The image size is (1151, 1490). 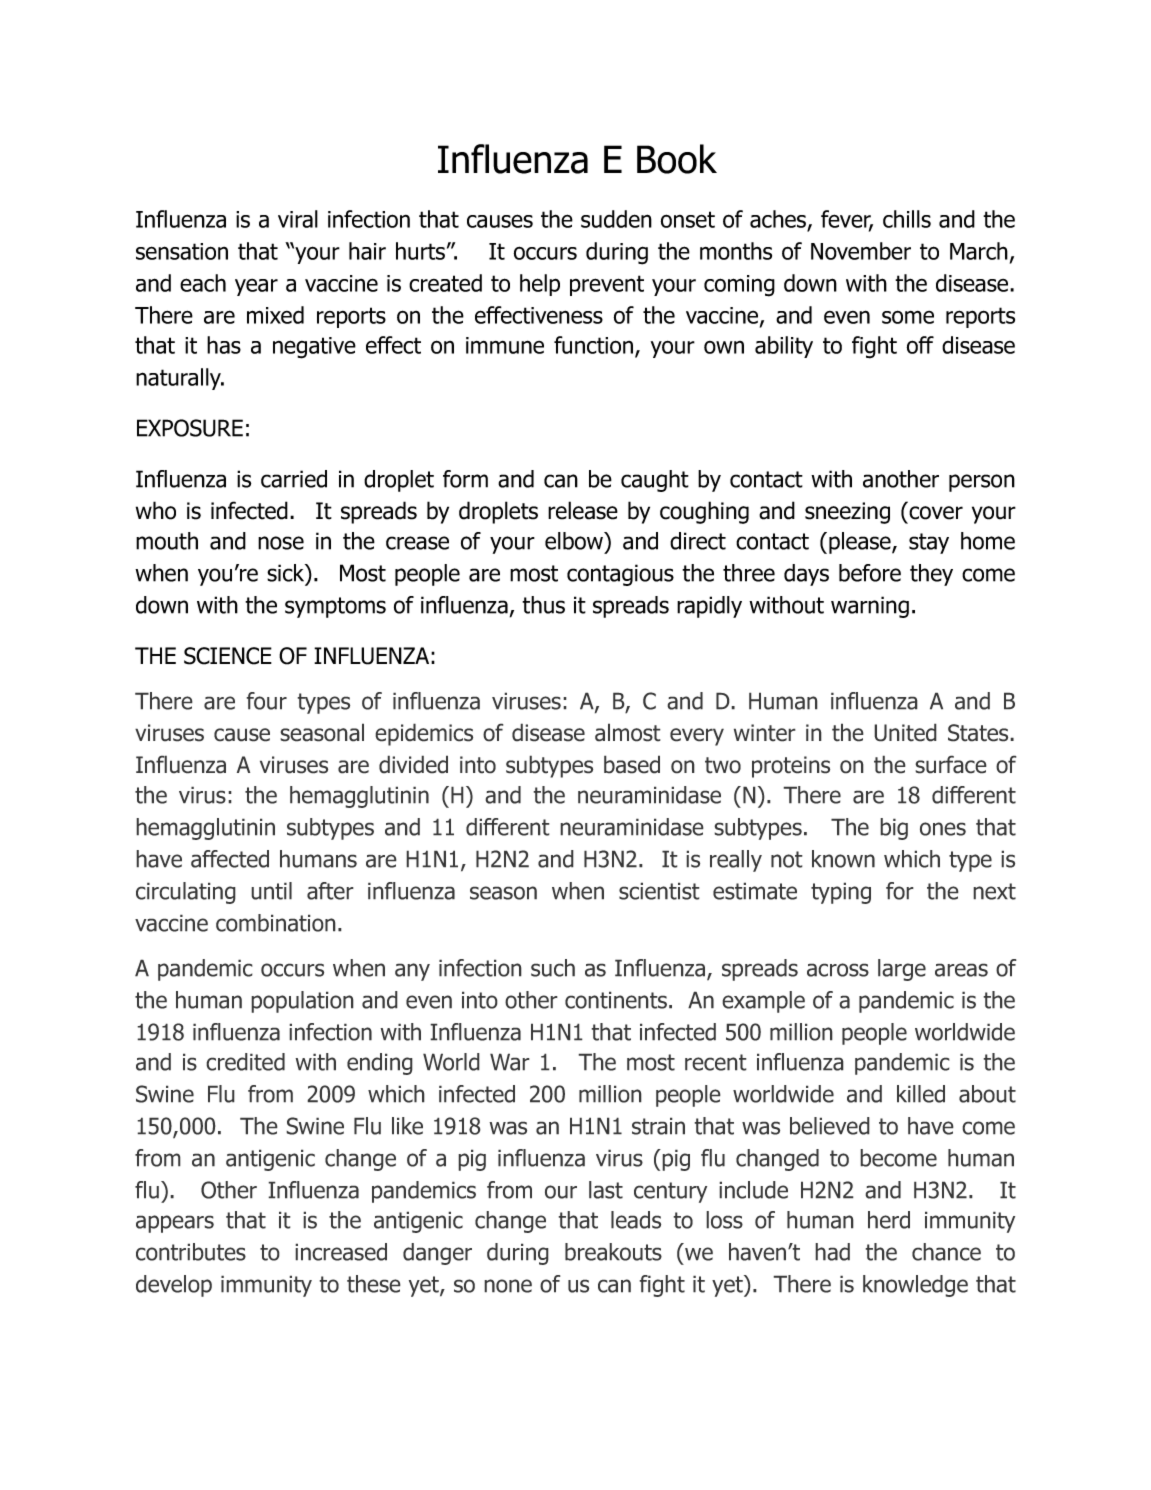 I want to click on viral, so click(x=298, y=219).
